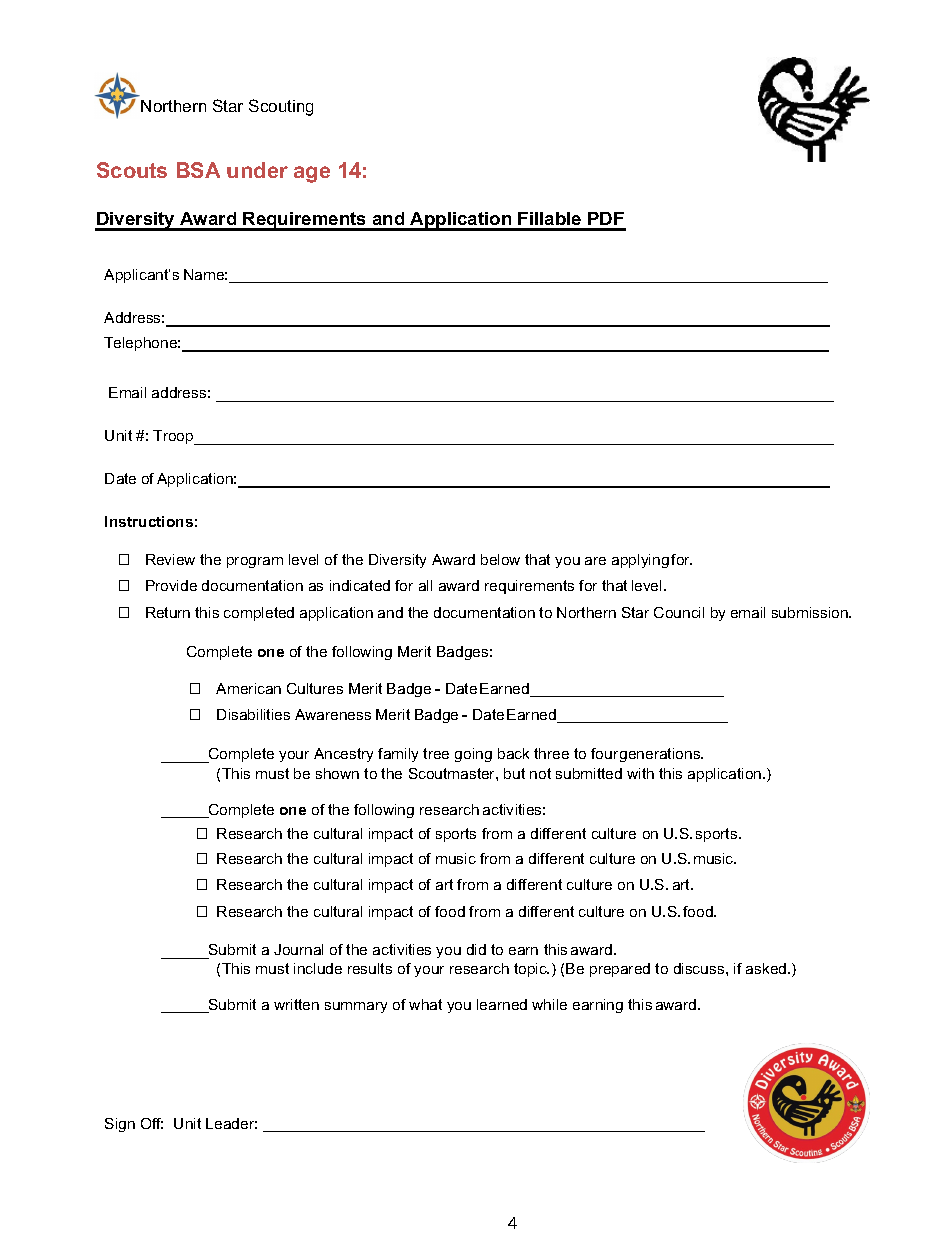  I want to click on going, so click(473, 755).
